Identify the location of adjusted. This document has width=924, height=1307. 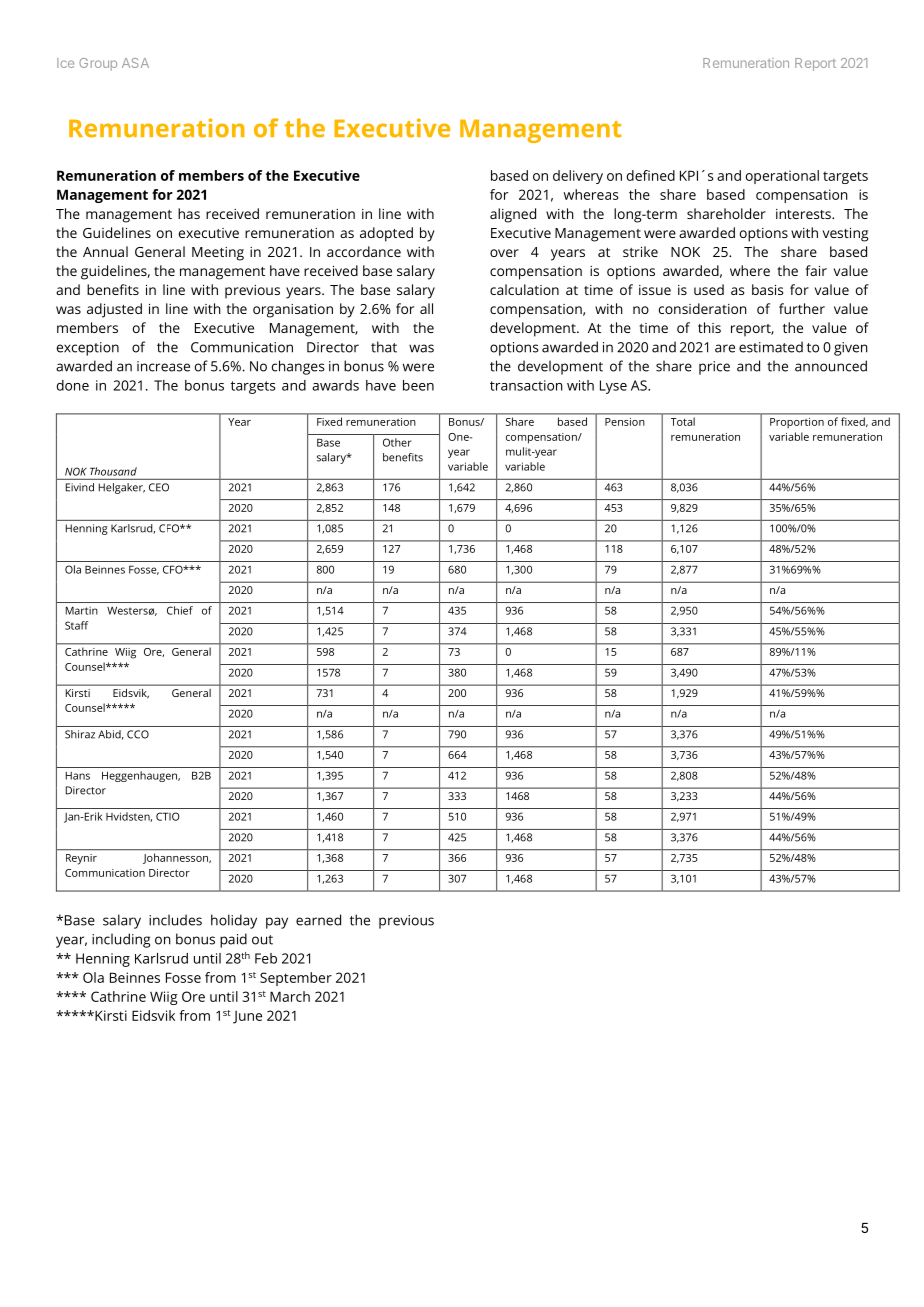
(114, 310).
